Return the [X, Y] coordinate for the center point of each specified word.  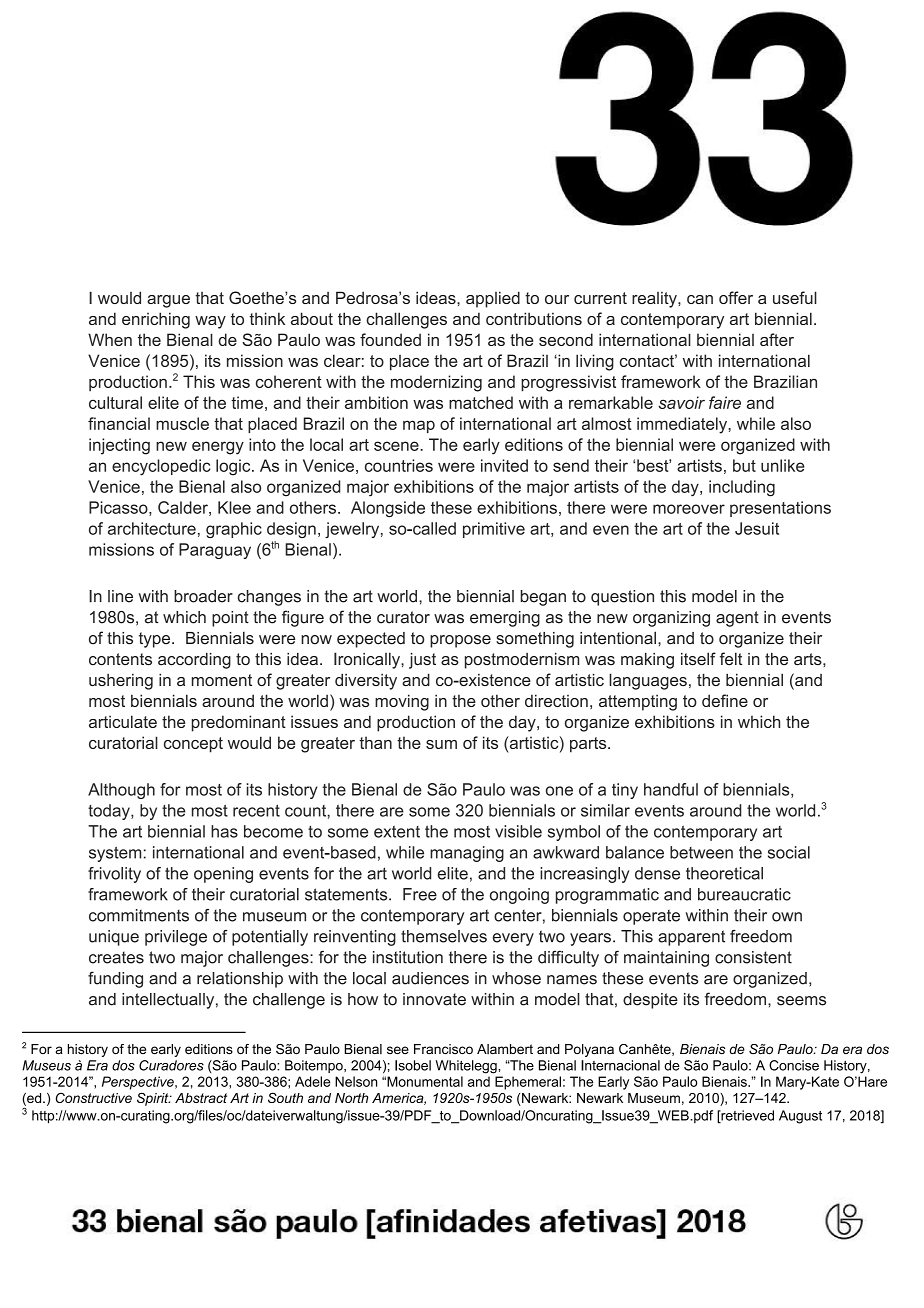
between [701, 852]
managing [467, 854]
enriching [156, 320]
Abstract [201, 1098]
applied [493, 299]
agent [737, 619]
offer [736, 297]
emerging [505, 619]
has [224, 831]
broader [203, 596]
